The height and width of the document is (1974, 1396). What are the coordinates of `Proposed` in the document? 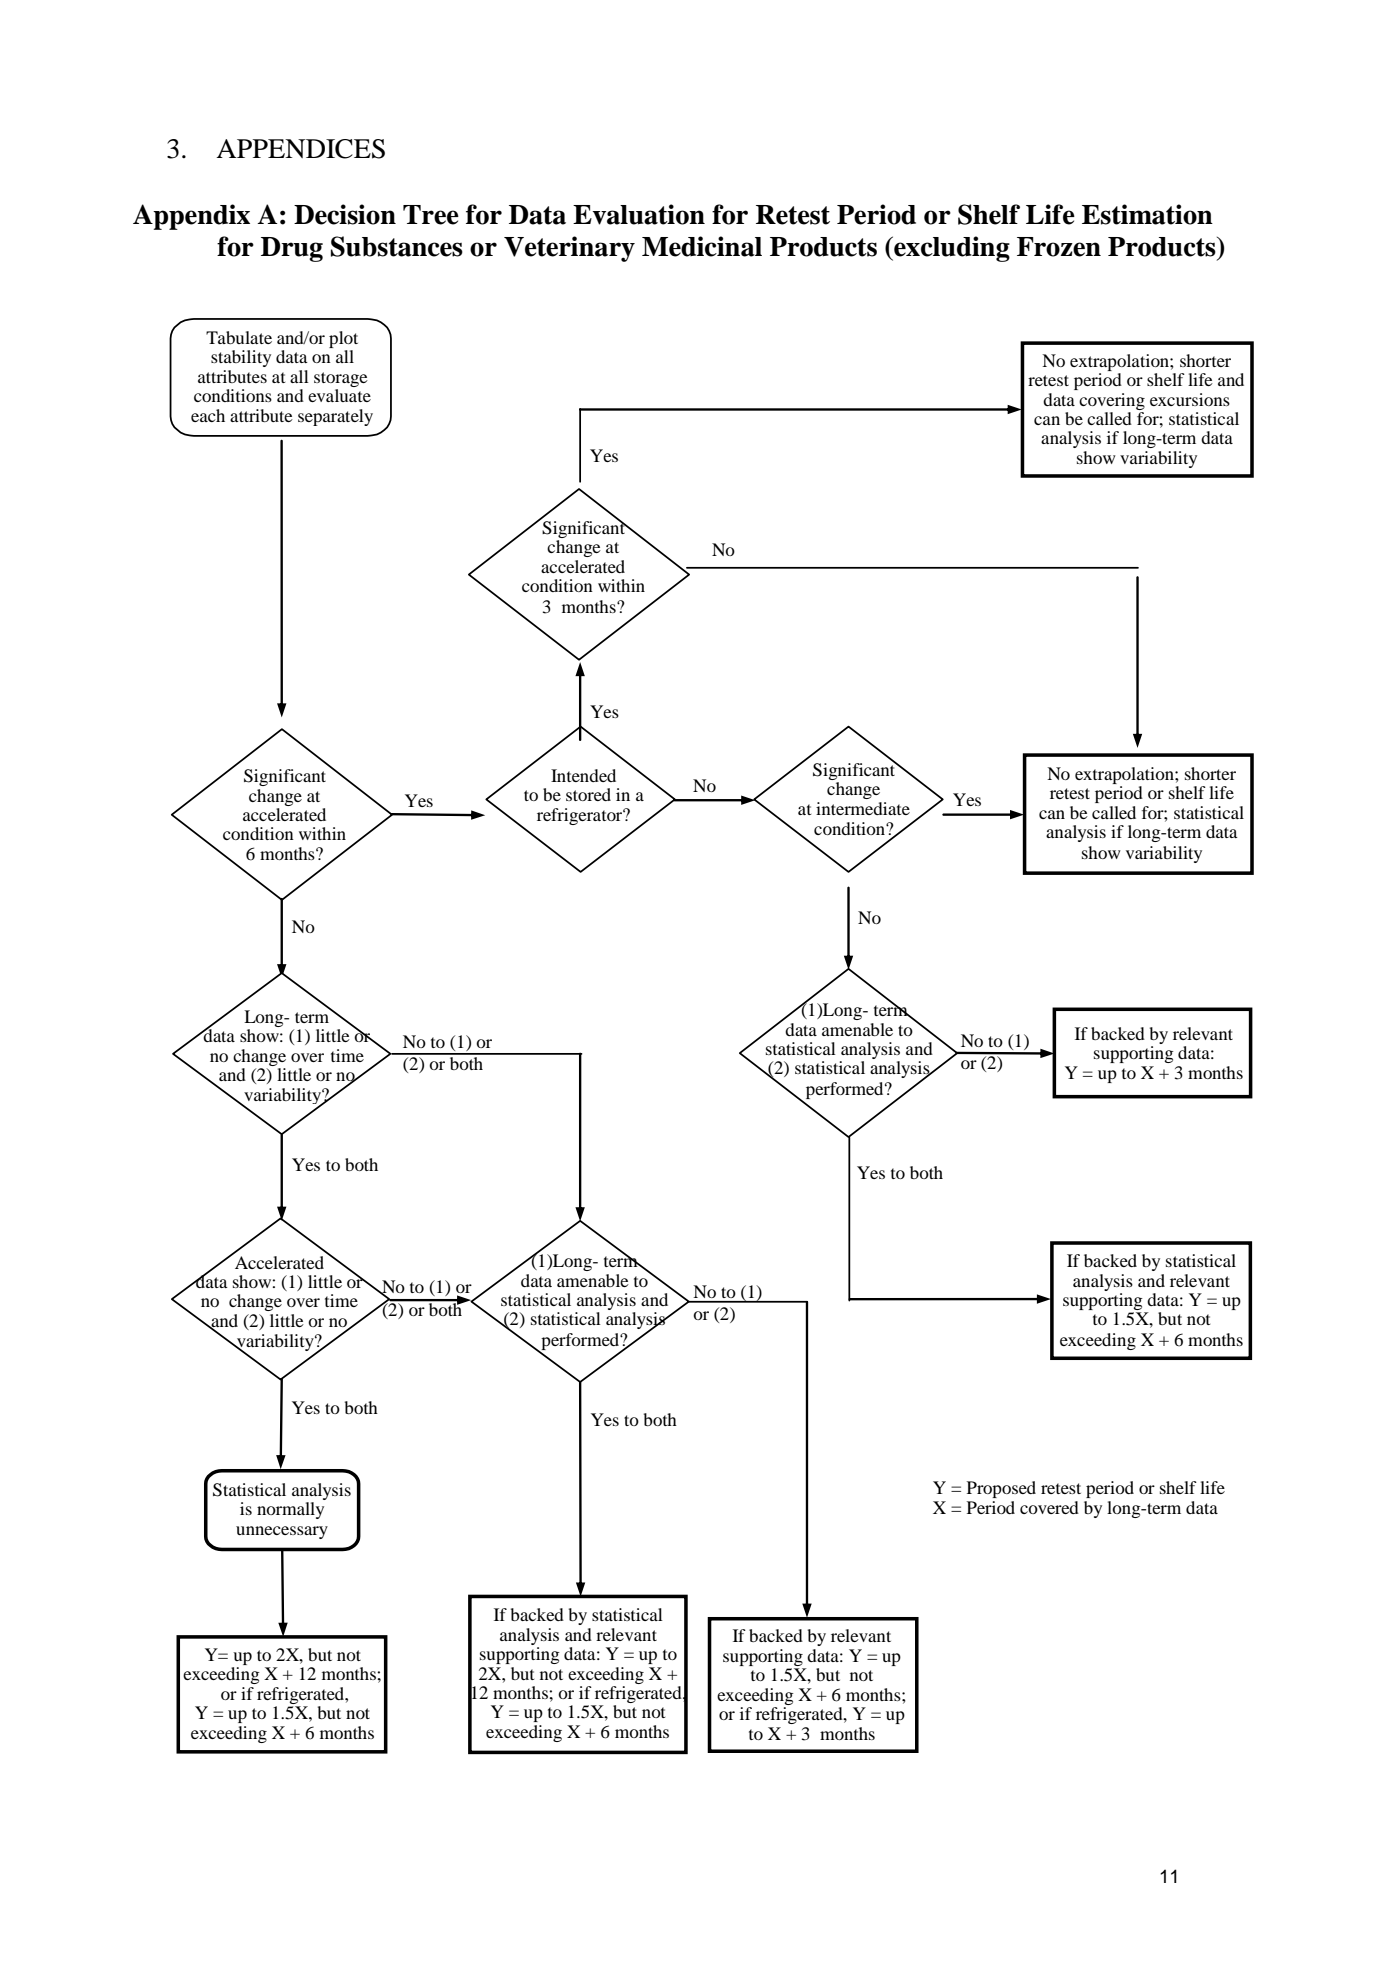 It's located at (1001, 1489).
